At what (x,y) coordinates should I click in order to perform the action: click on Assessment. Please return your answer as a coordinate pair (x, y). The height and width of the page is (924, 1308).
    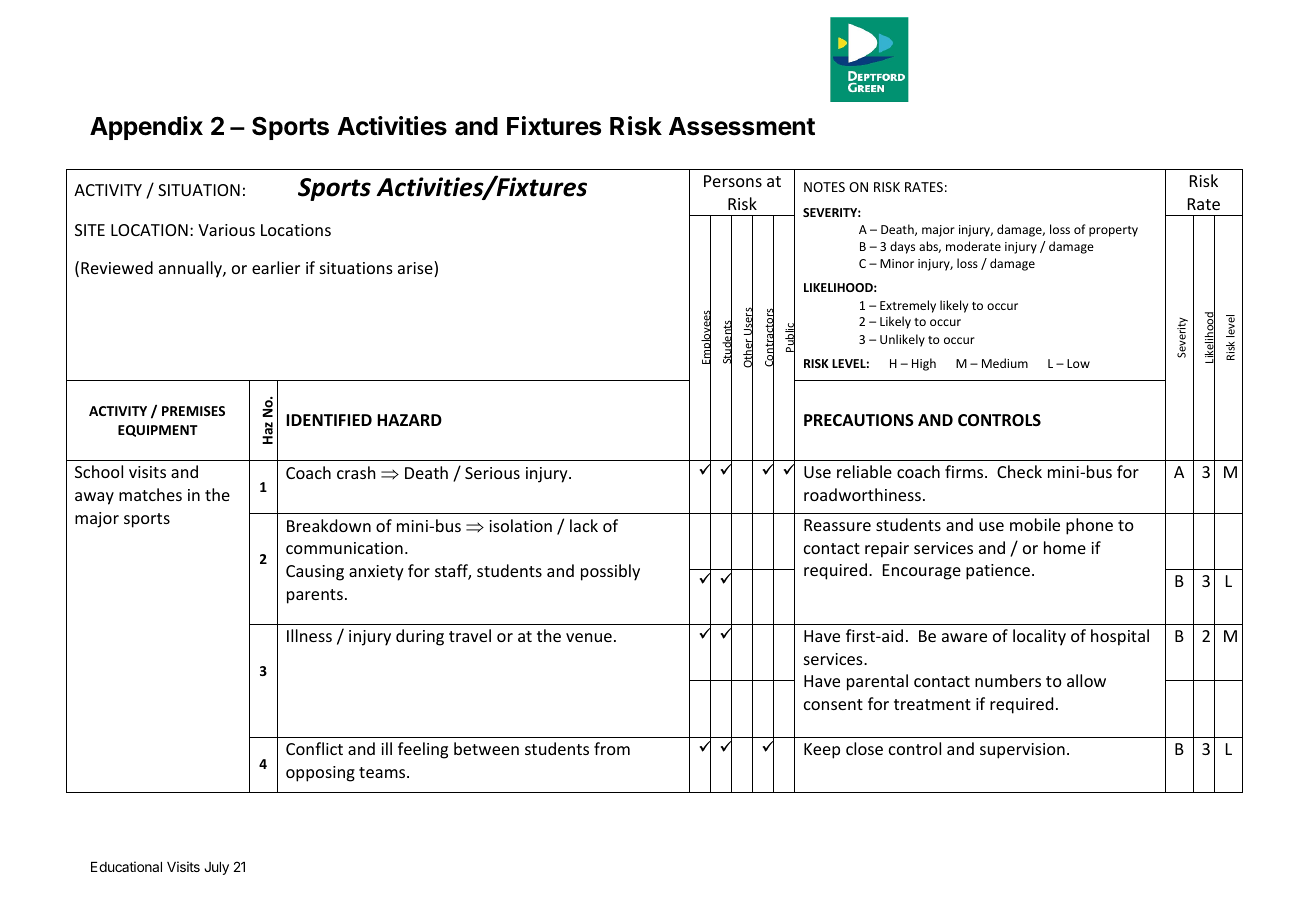
    Looking at the image, I should click on (742, 126).
